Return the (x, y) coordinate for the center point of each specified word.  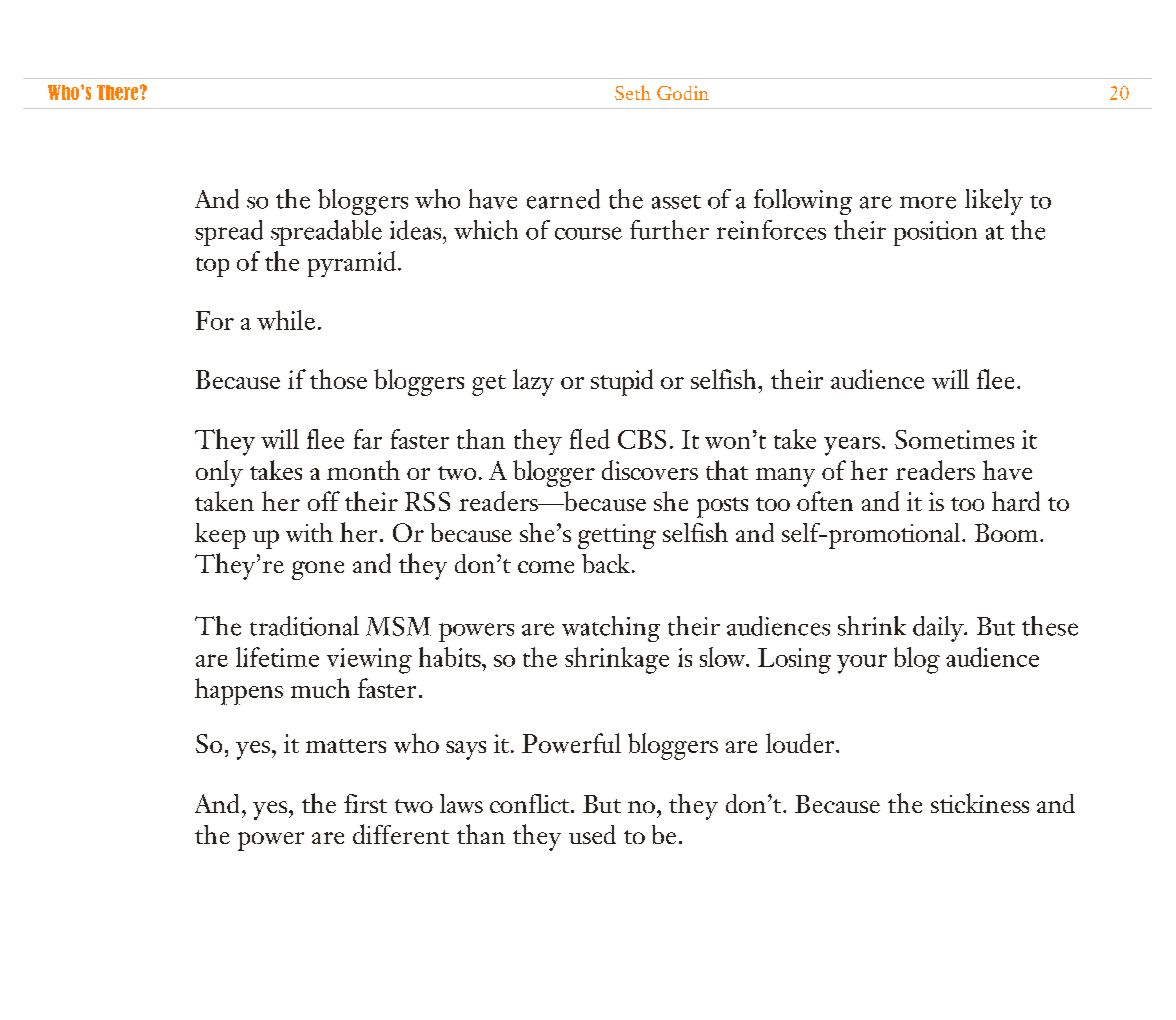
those (338, 379)
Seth (633, 92)
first (365, 803)
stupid (622, 382)
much (320, 688)
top (212, 267)
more (928, 202)
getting (617, 536)
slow (724, 657)
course (588, 233)
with (309, 532)
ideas (417, 230)
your (862, 664)
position (935, 233)
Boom (1008, 532)
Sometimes (954, 439)
